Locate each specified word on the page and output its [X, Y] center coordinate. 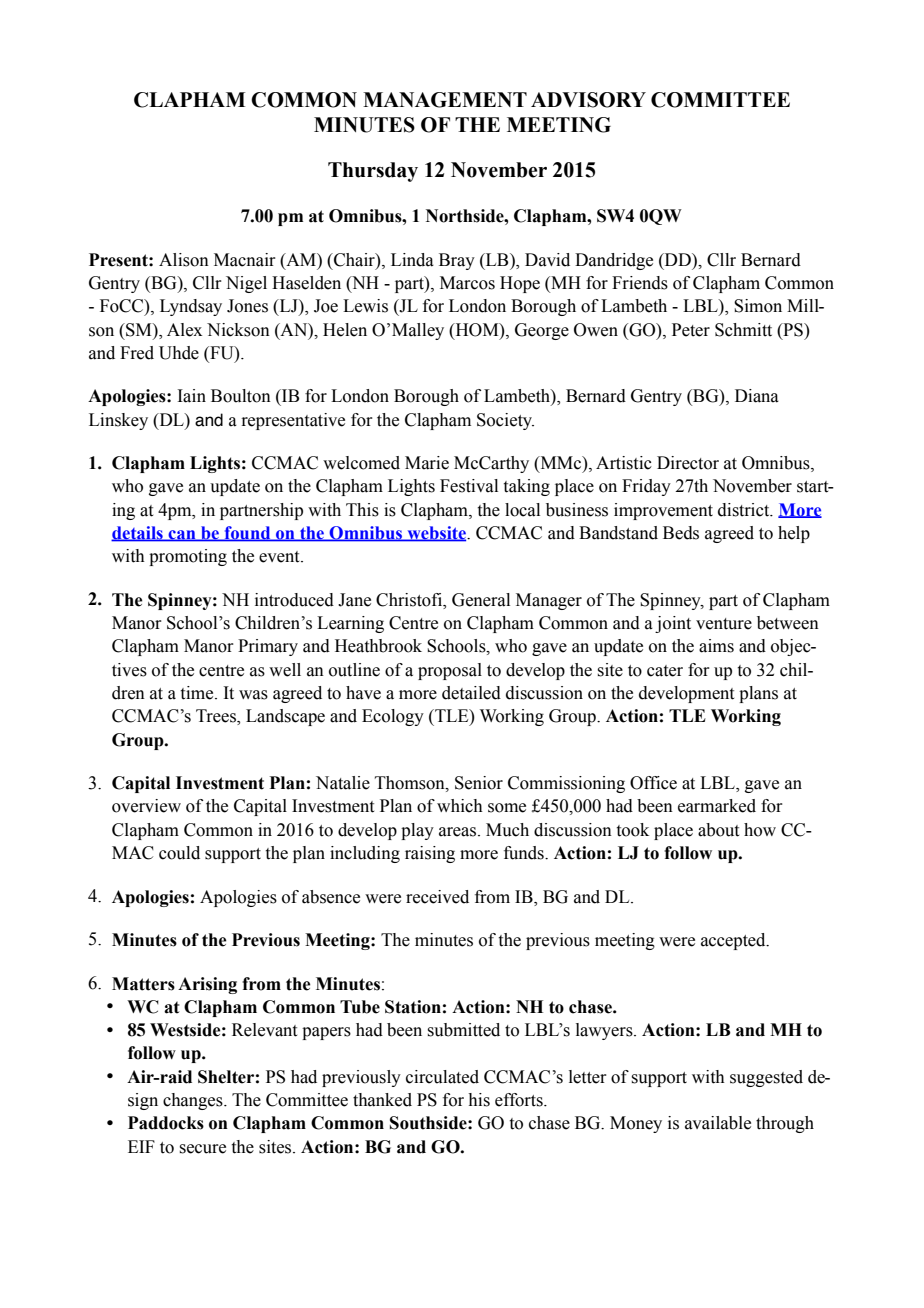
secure [202, 1149]
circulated [442, 1077]
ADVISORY [588, 100]
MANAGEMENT [445, 100]
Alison [184, 260]
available [718, 1123]
